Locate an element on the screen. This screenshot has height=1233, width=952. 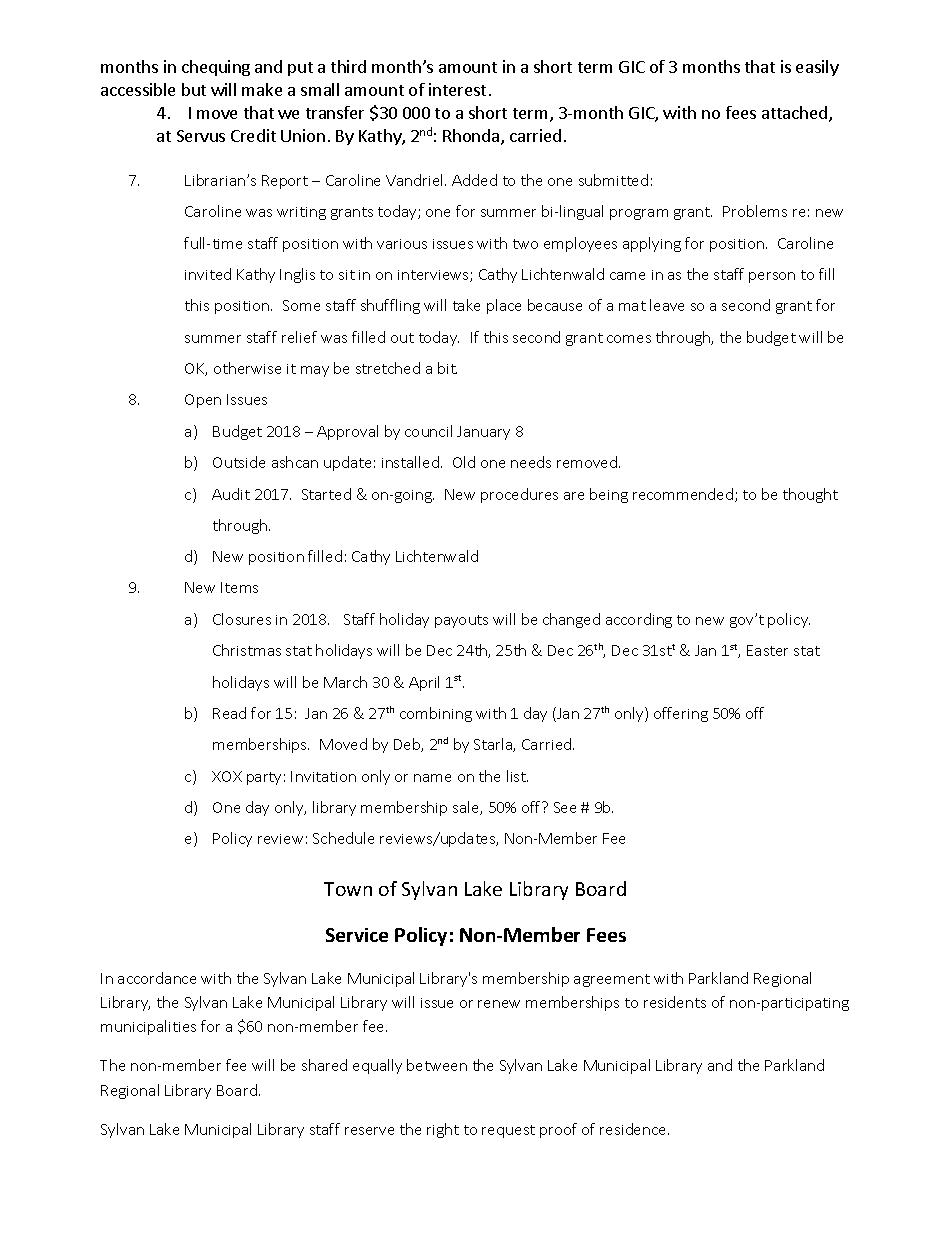
offering is located at coordinates (681, 714).
